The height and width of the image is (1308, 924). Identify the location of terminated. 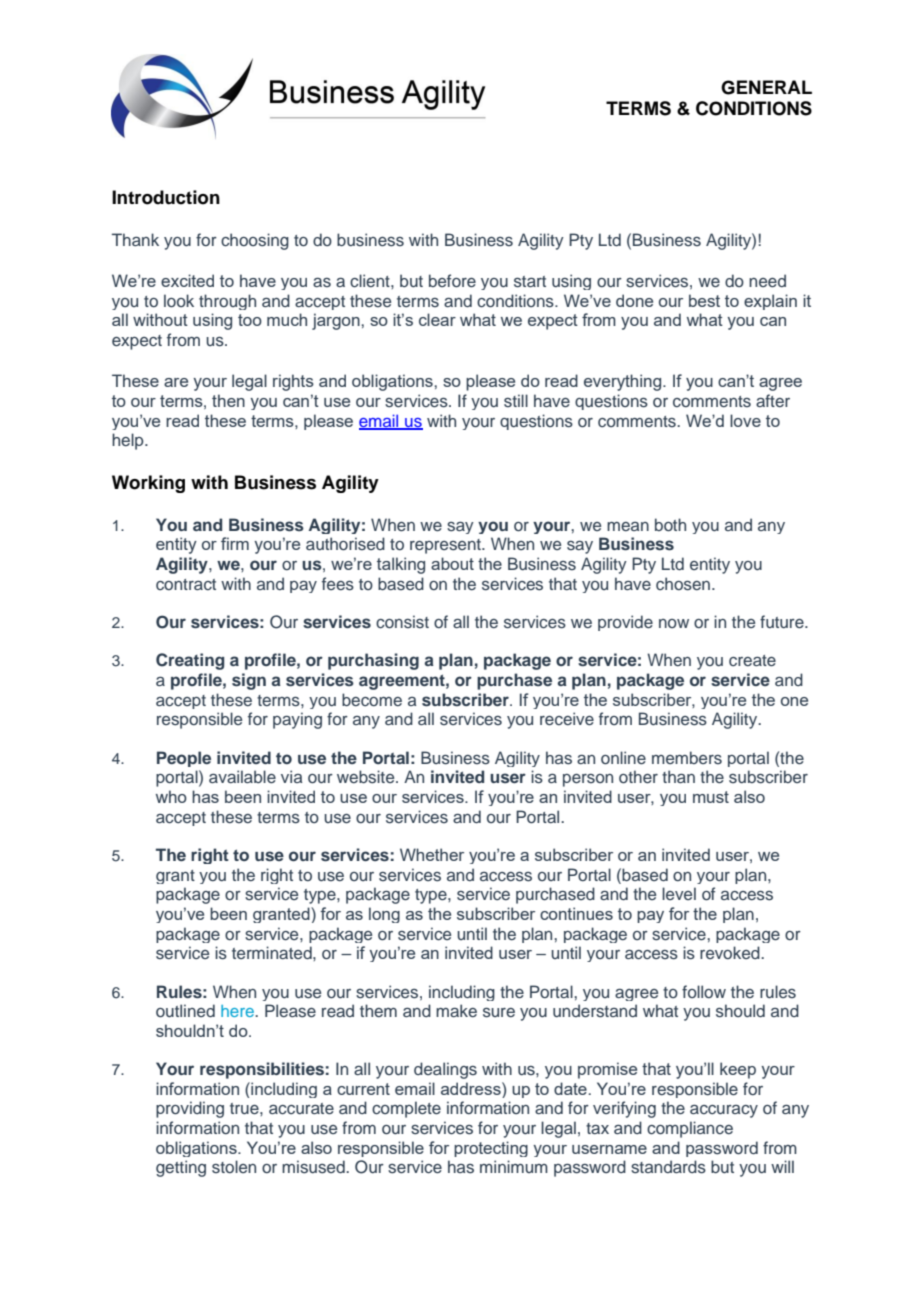
(273, 952).
